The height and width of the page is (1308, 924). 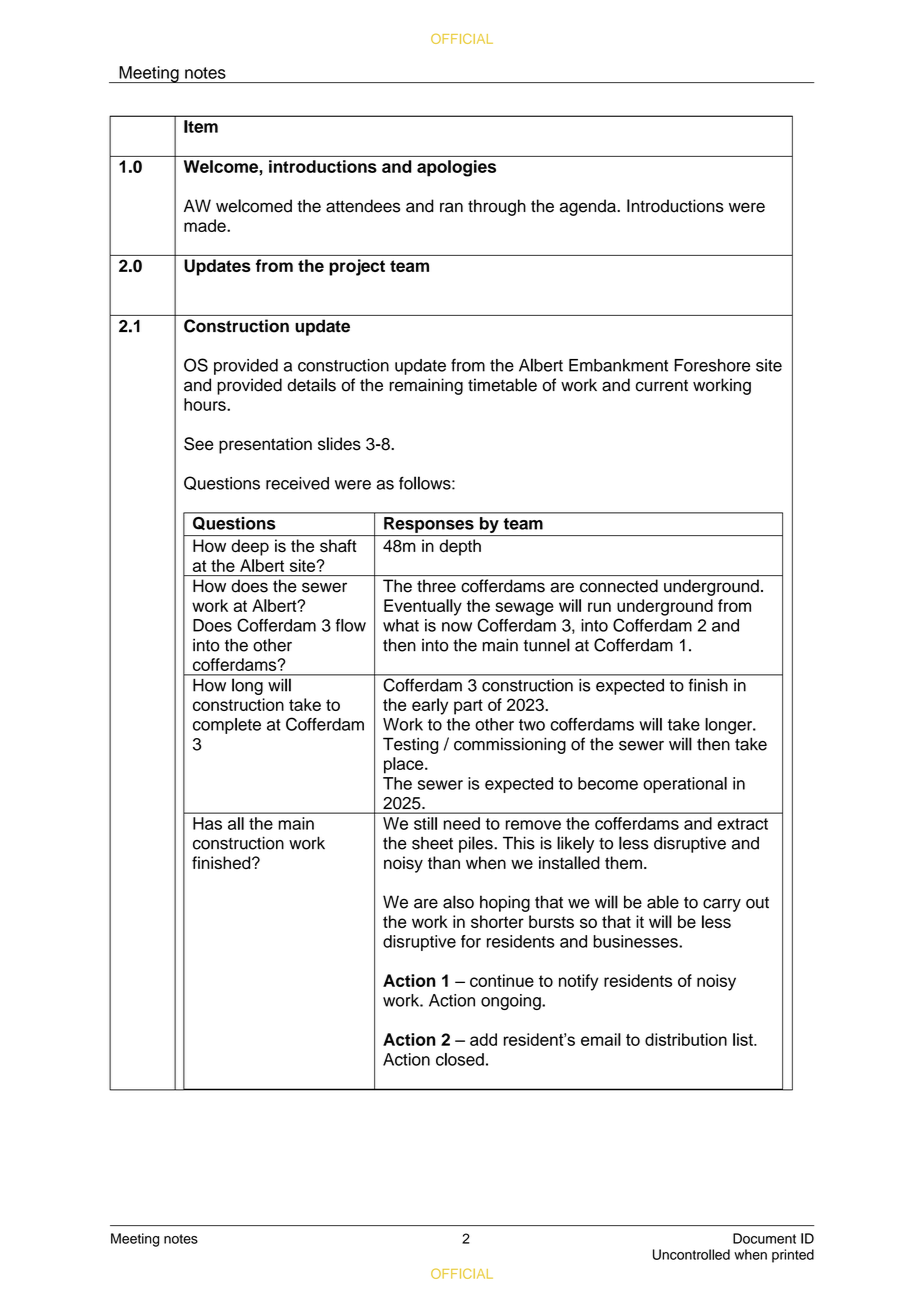 What do you see at coordinates (722, 905) in the page?
I see `carry` at bounding box center [722, 905].
